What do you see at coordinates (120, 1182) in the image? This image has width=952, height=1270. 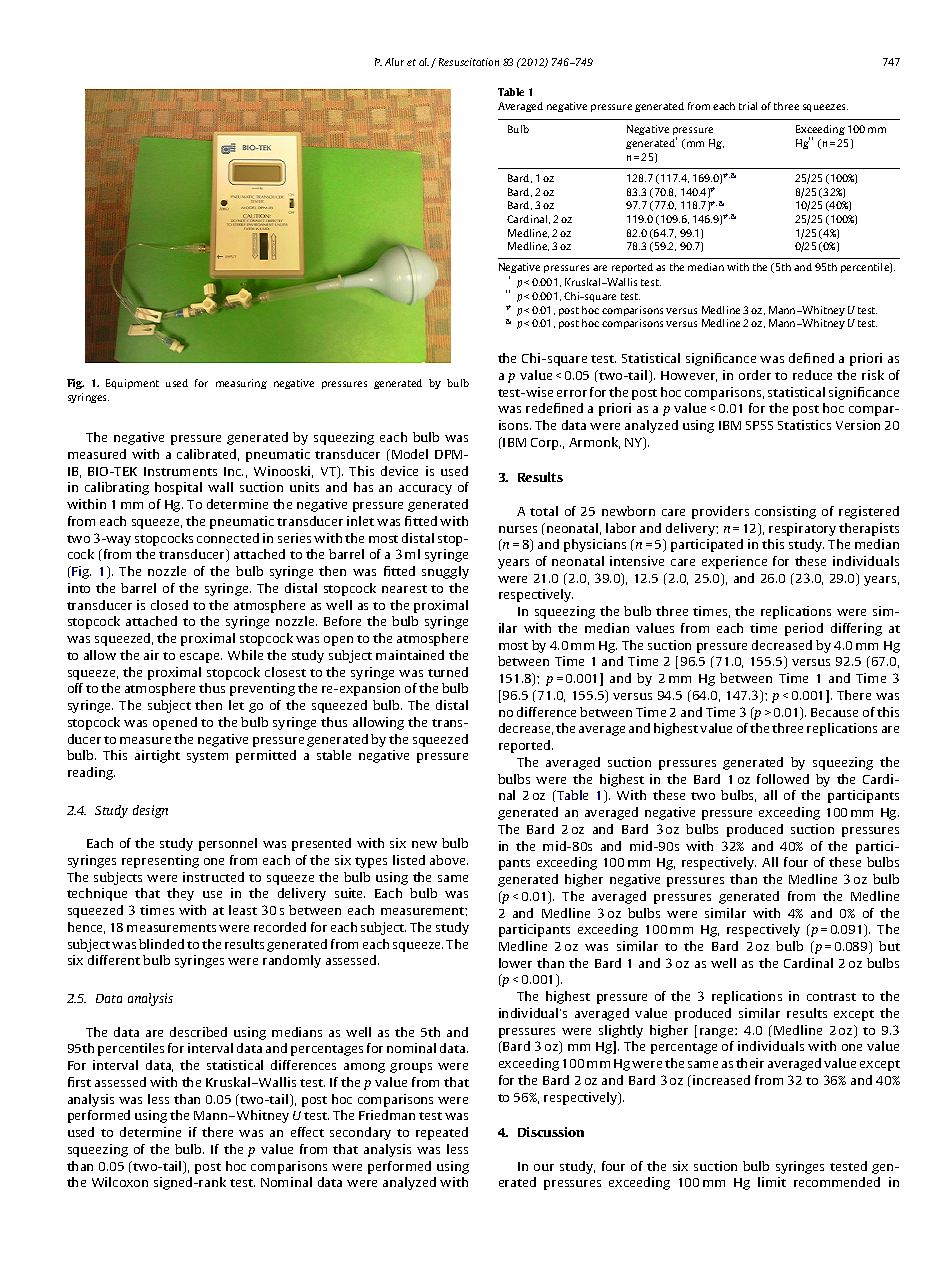 I see `Wilcoxon` at bounding box center [120, 1182].
